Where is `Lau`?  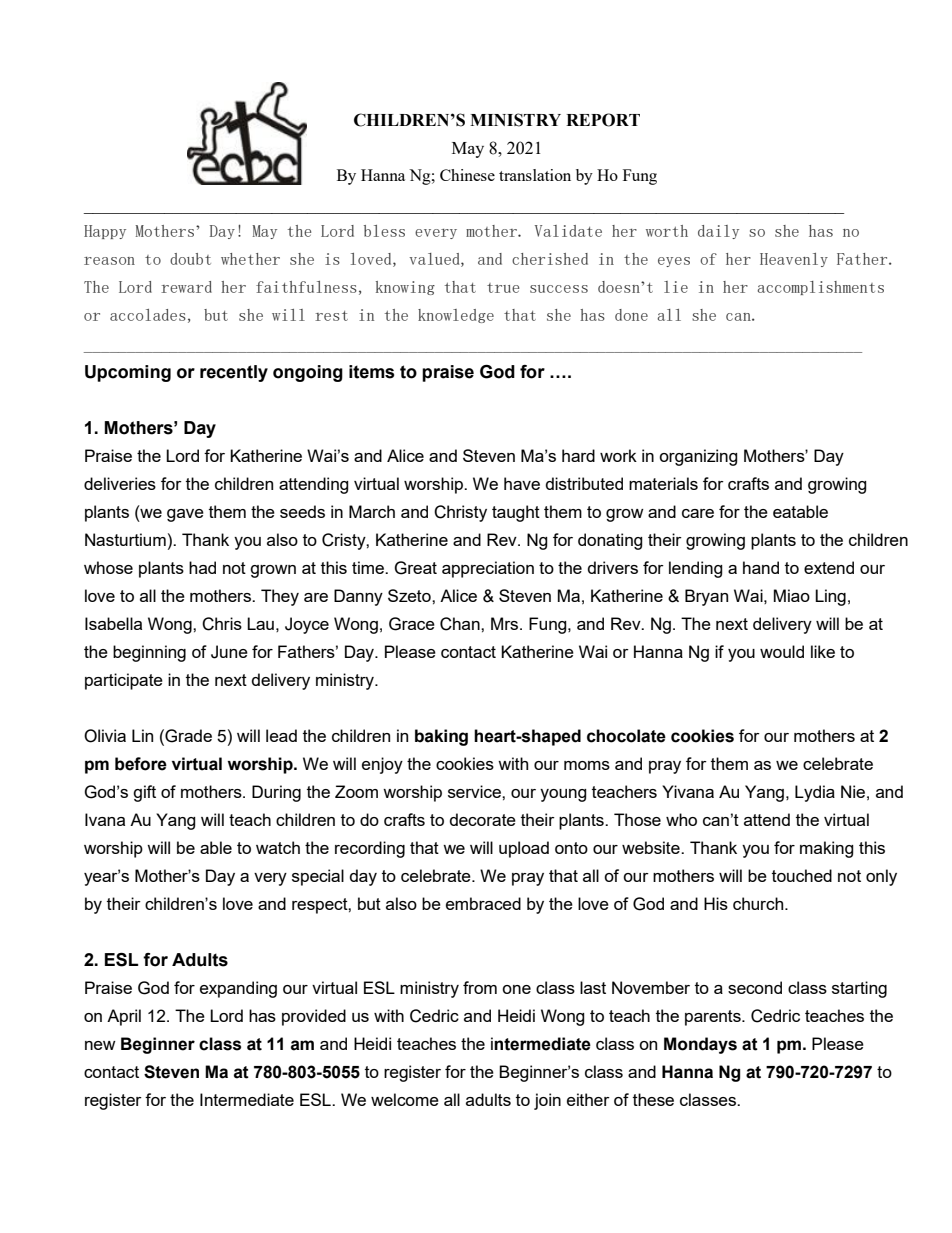
Lau is located at coordinates (260, 623).
